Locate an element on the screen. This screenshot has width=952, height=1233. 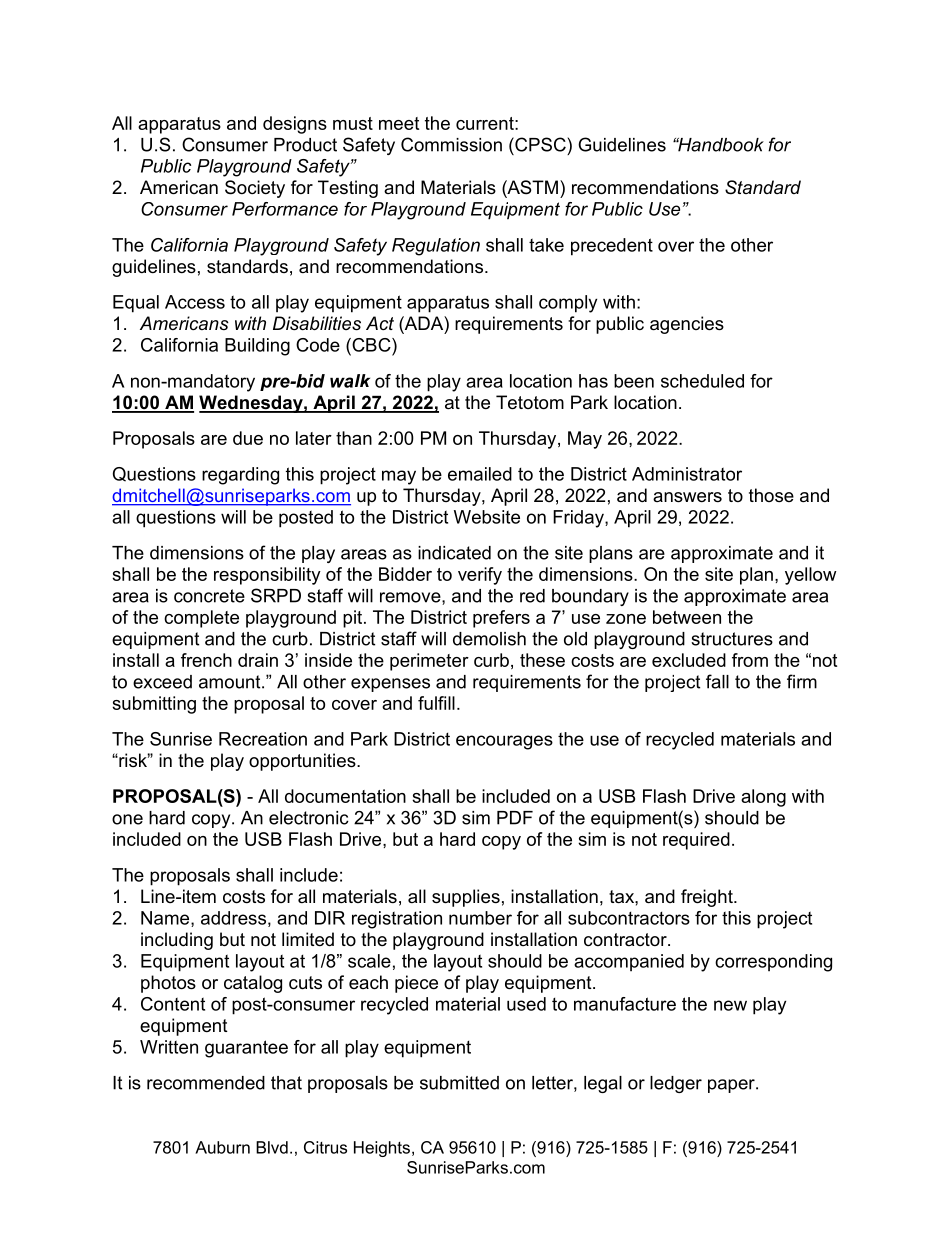
due is located at coordinates (248, 438).
